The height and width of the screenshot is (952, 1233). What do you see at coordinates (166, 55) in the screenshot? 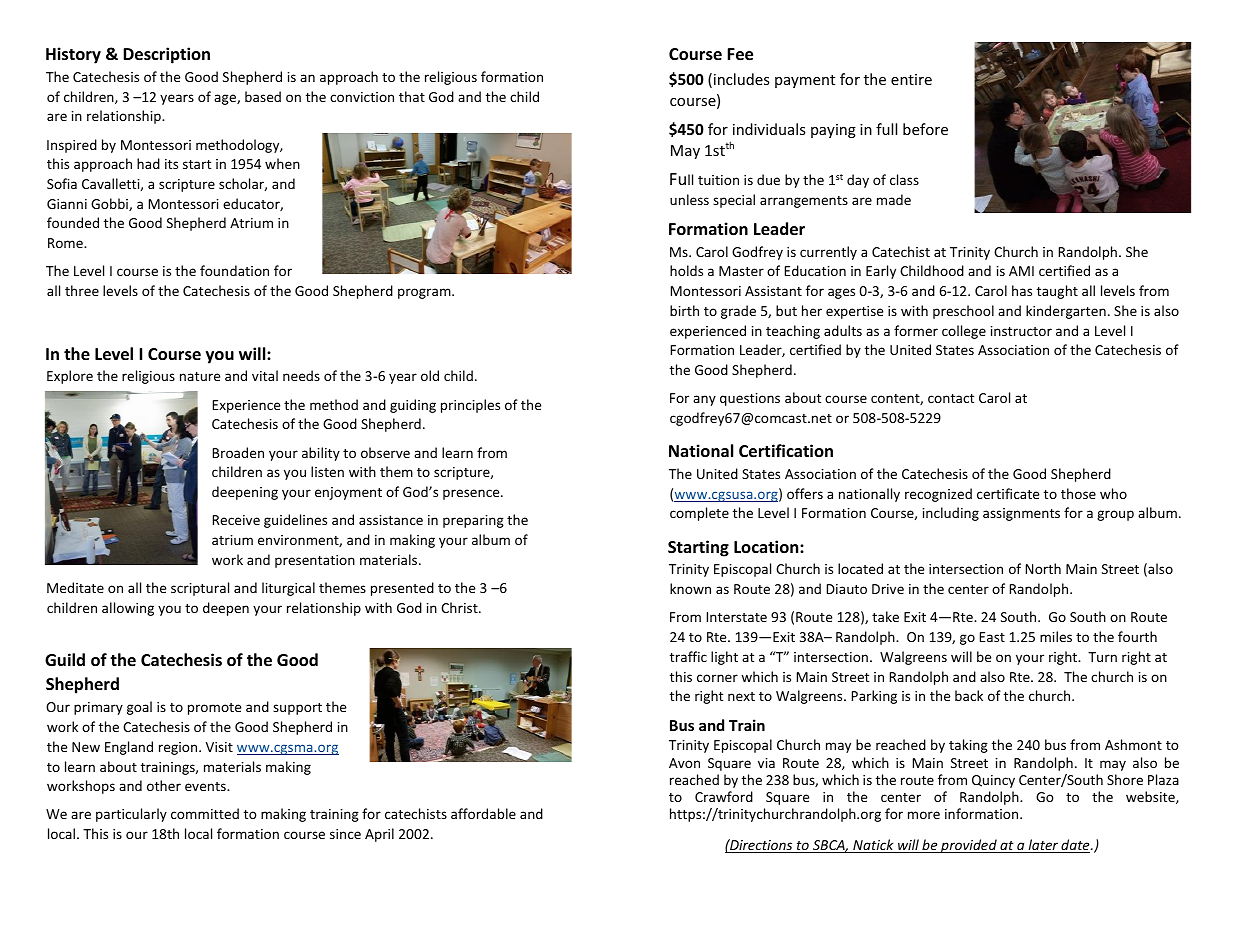
I see `Description` at bounding box center [166, 55].
